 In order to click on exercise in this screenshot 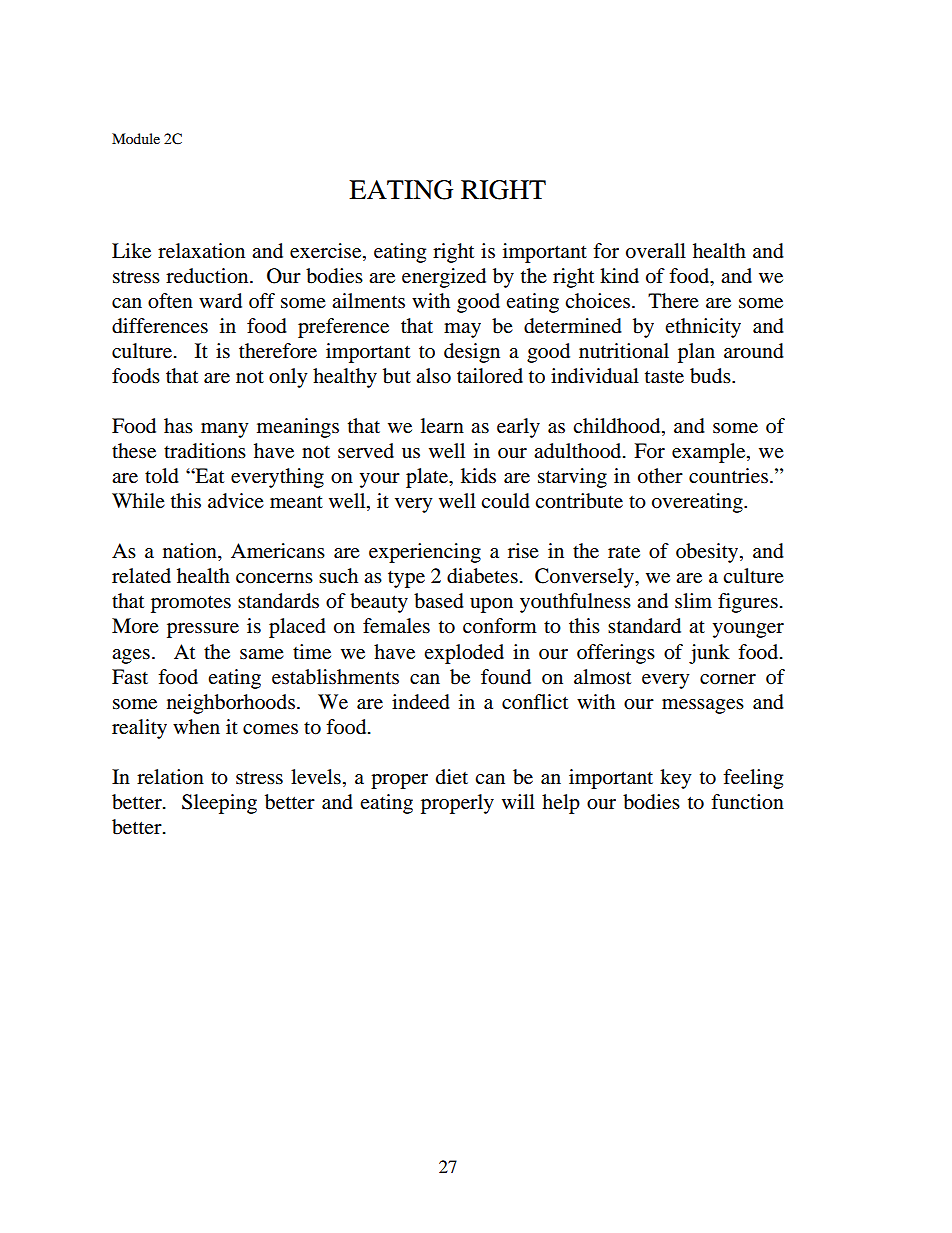, I will do `click(327, 251)`.
